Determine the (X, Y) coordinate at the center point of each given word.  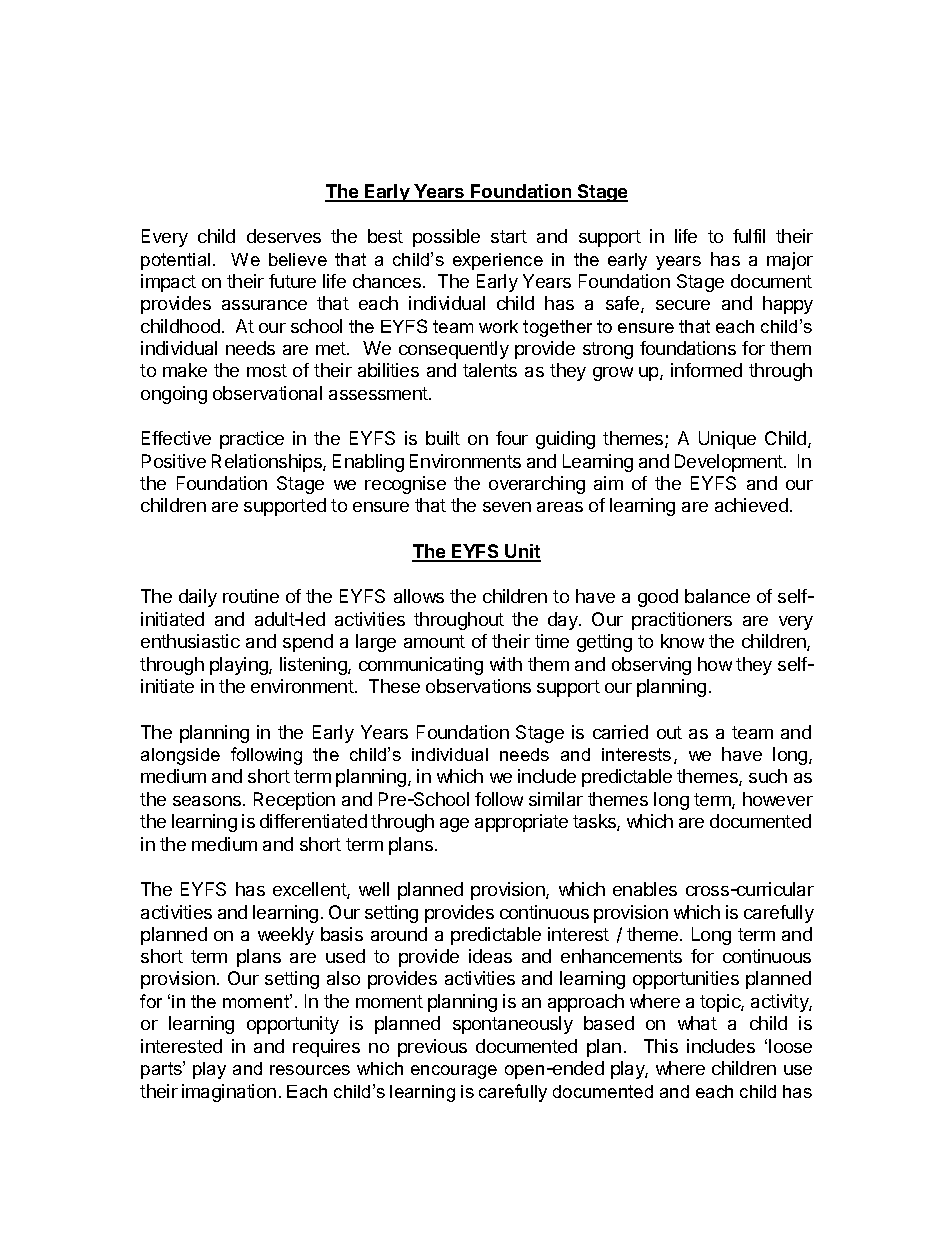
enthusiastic (190, 641)
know (682, 641)
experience (498, 261)
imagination (229, 1093)
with (506, 664)
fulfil (749, 236)
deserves (284, 236)
